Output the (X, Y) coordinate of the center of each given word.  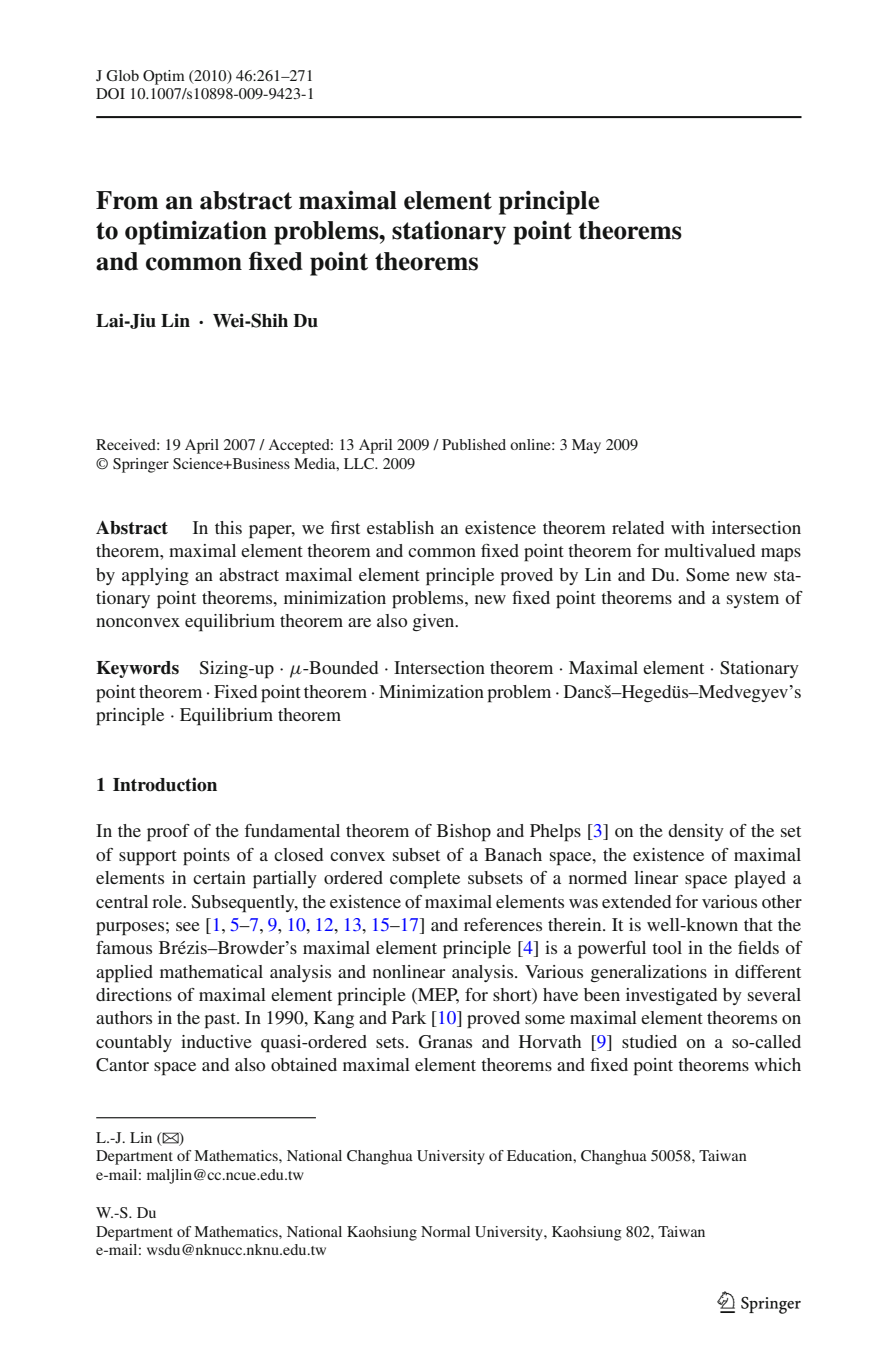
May (586, 446)
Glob (122, 75)
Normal (445, 1231)
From (127, 200)
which (777, 1064)
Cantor (122, 1065)
